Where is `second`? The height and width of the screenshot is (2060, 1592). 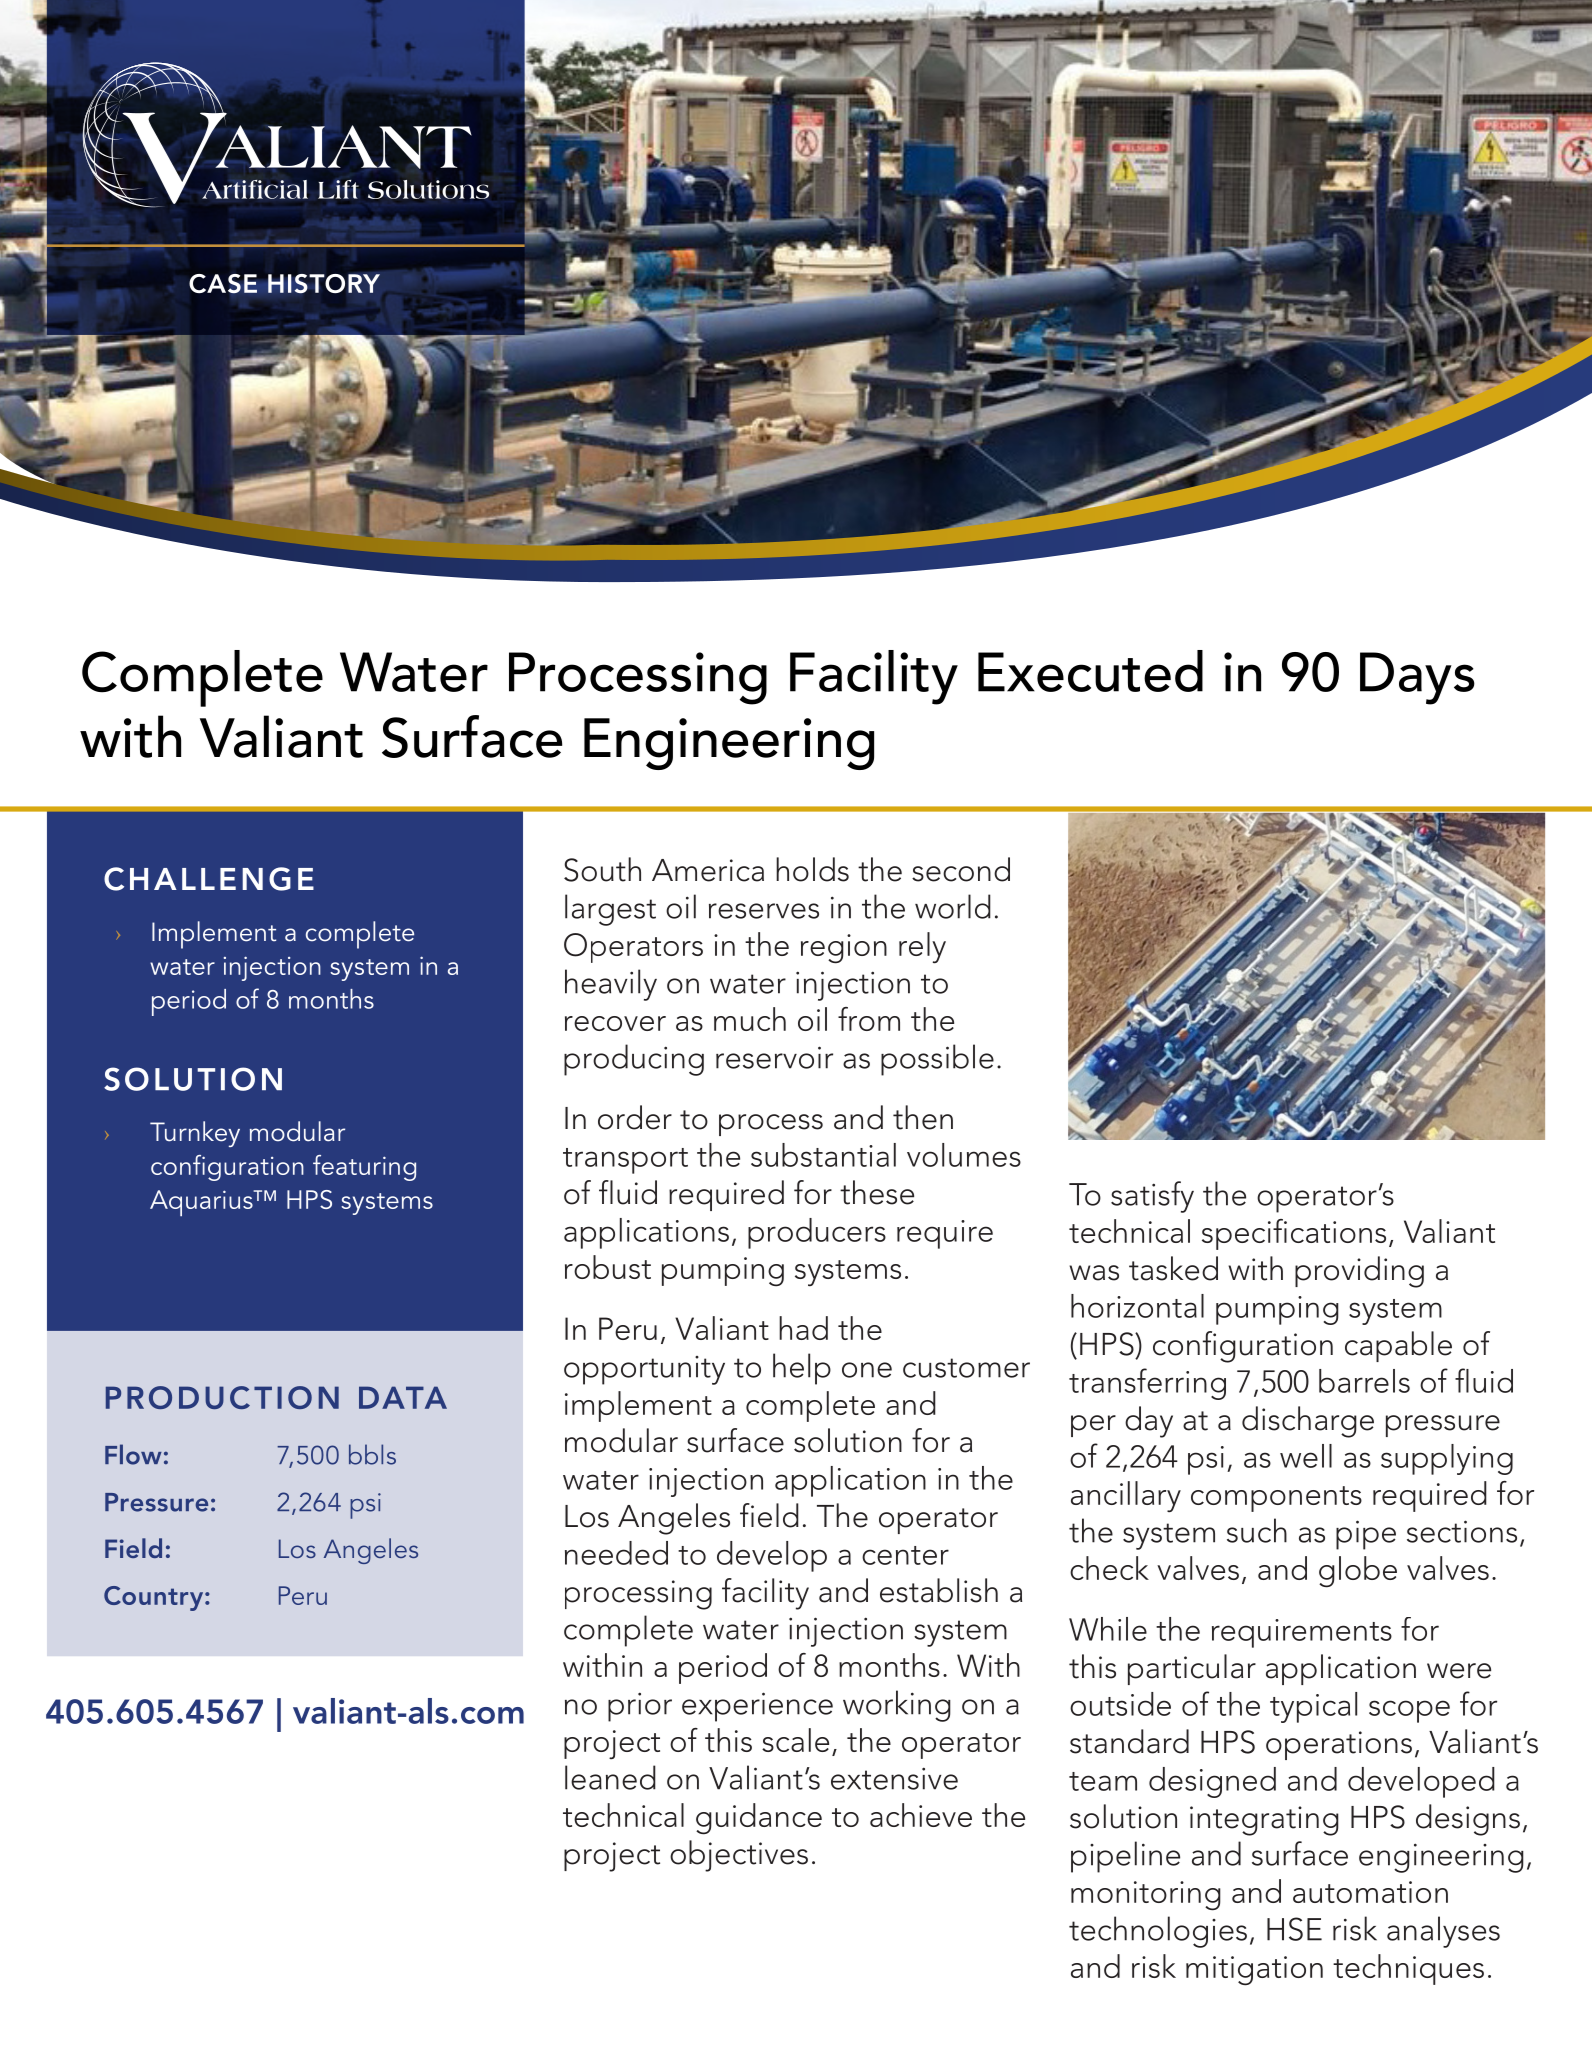 second is located at coordinates (961, 869).
